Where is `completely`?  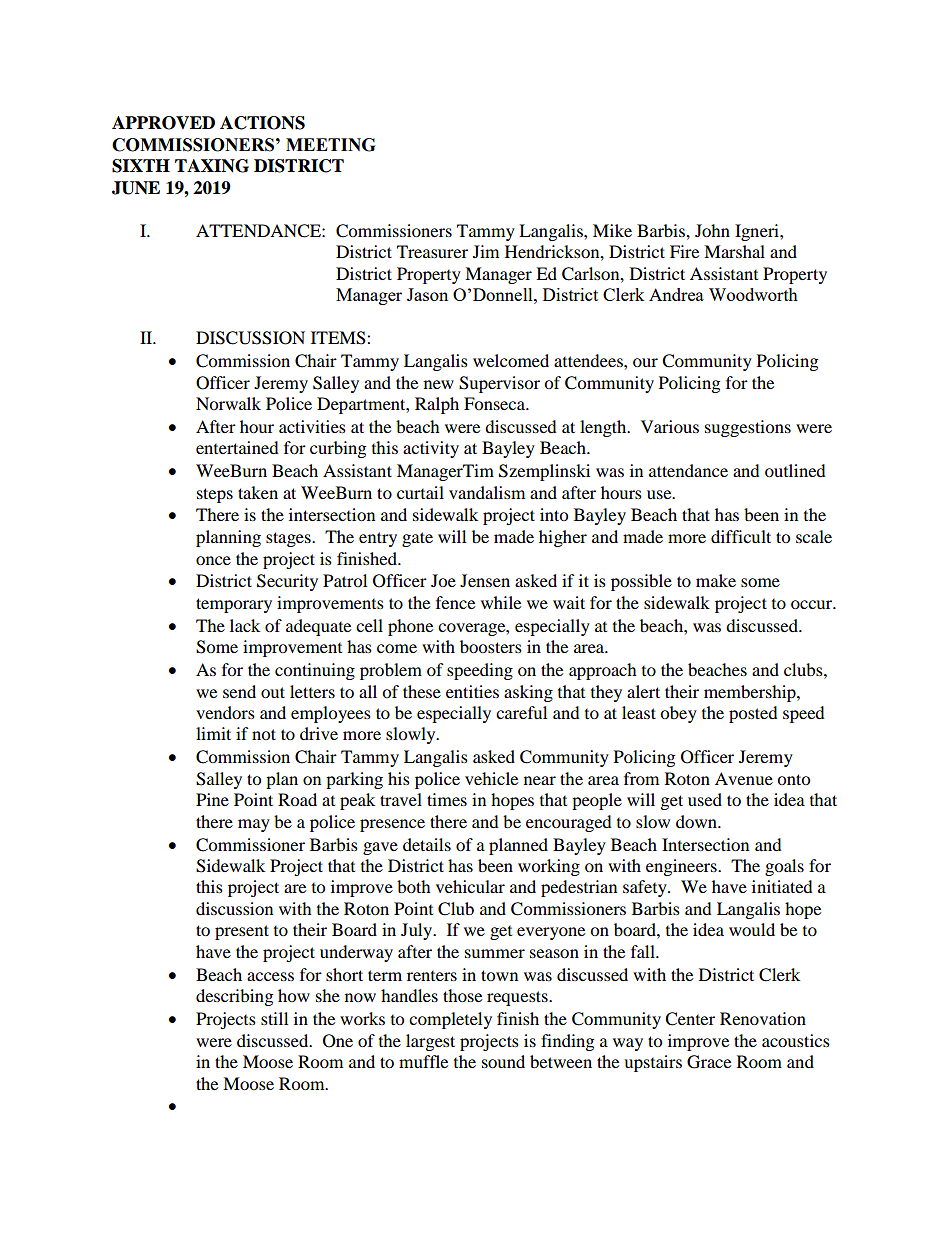 completely is located at coordinates (450, 1020).
